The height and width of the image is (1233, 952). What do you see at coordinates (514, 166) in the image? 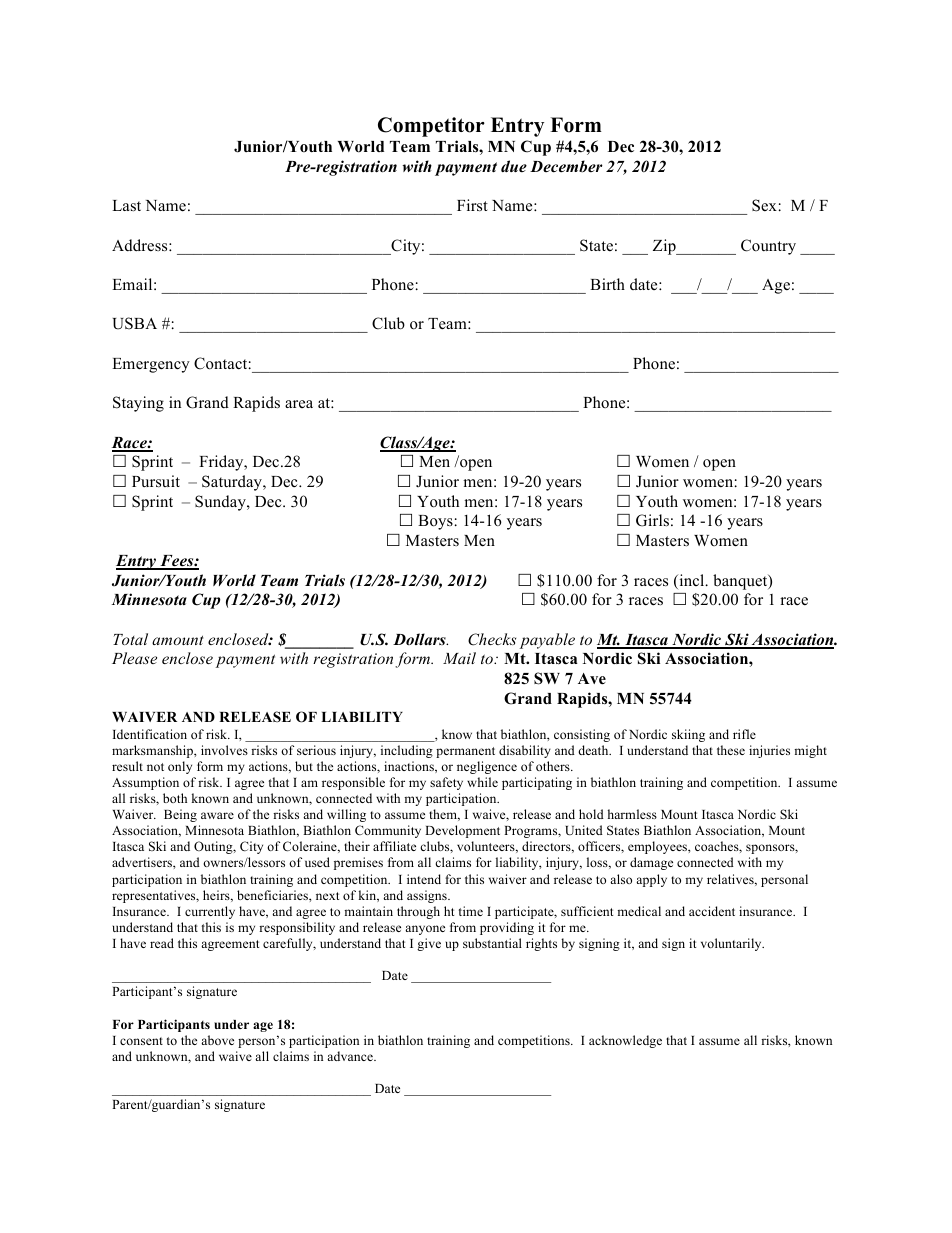
I see `due` at bounding box center [514, 166].
